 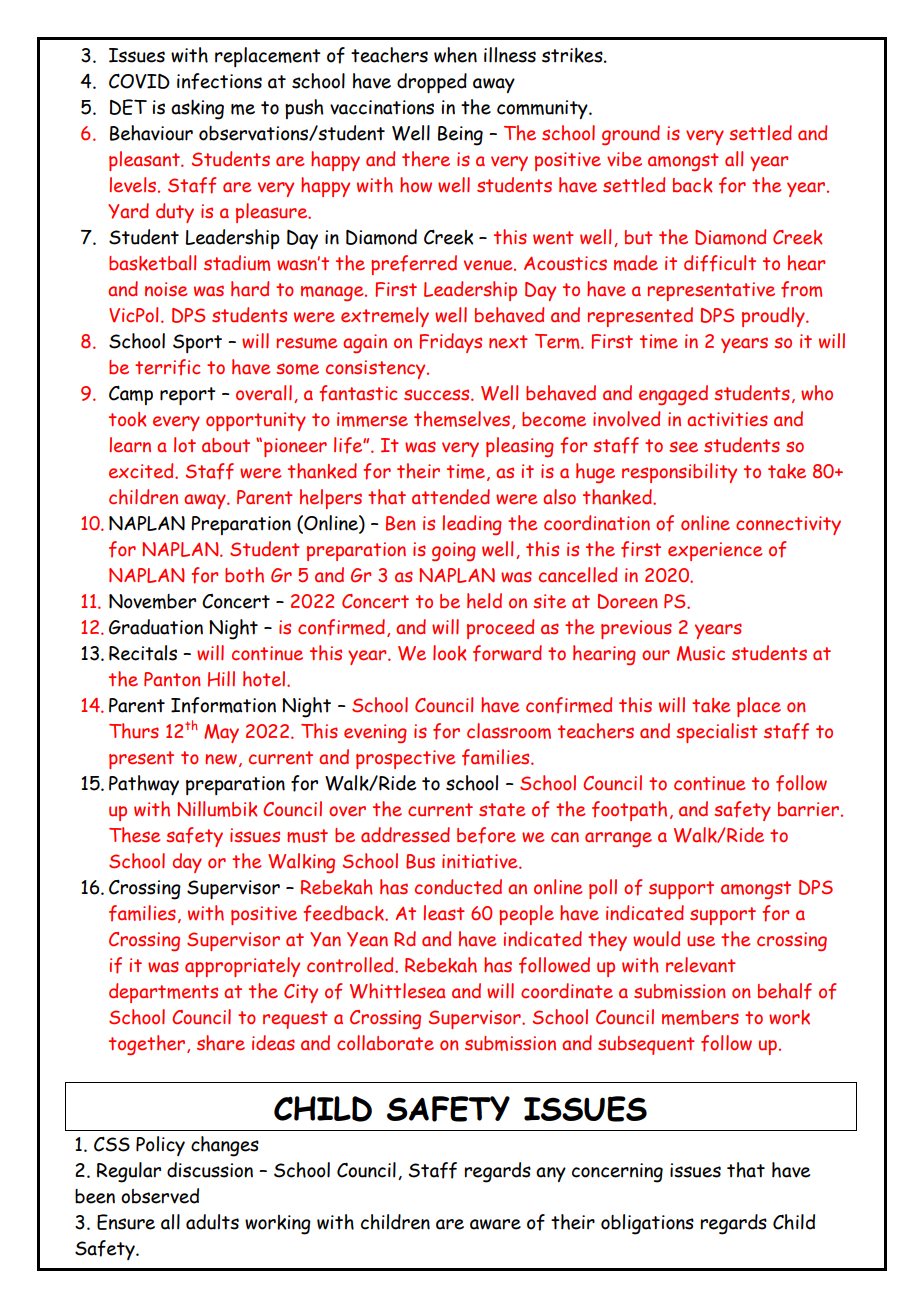 I want to click on activities, so click(x=727, y=419).
